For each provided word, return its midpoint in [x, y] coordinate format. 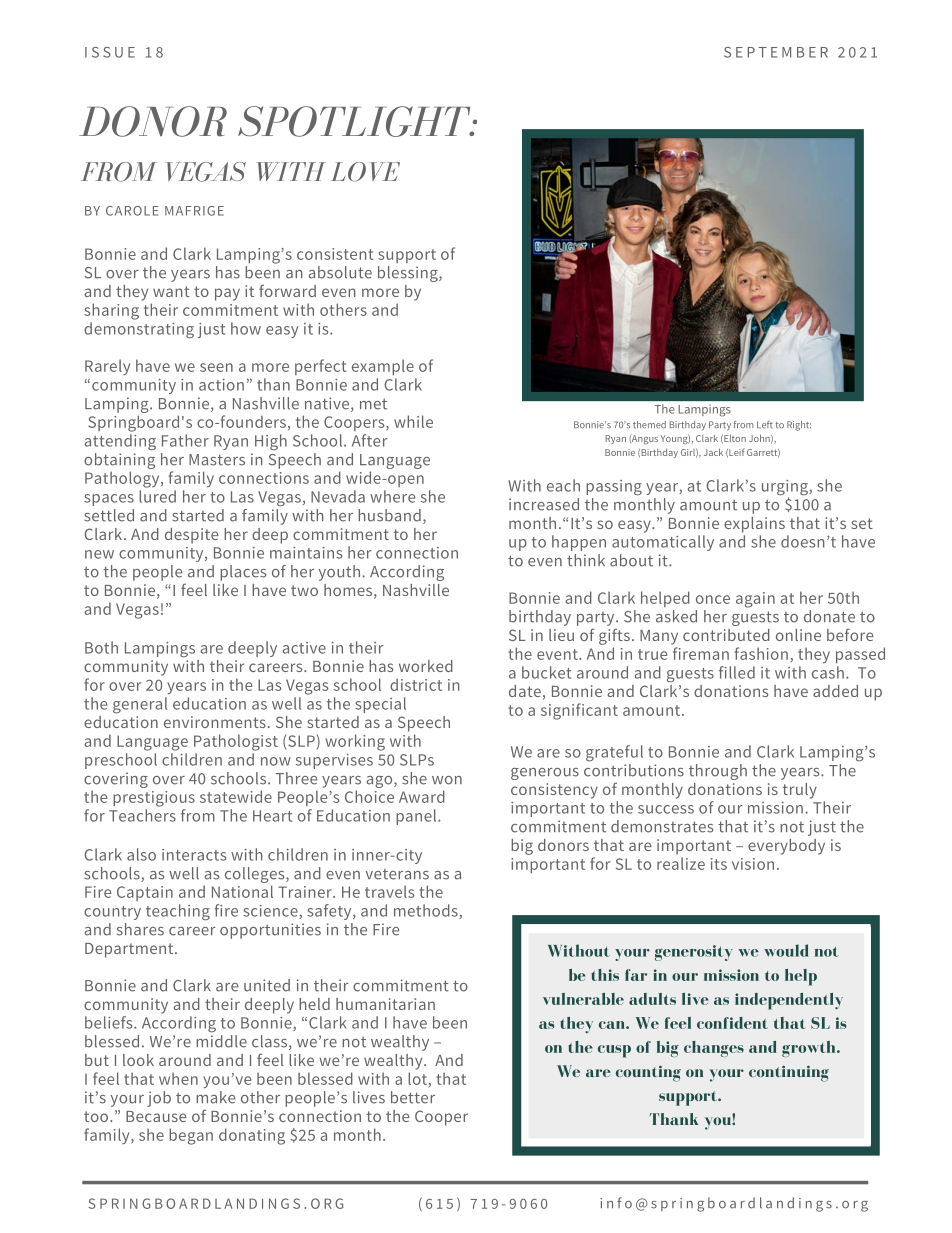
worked [426, 666]
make [215, 1097]
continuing [789, 1073]
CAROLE [132, 211]
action [221, 385]
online [798, 635]
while [413, 421]
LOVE [365, 172]
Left [765, 425]
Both [101, 647]
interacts [194, 855]
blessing [409, 274]
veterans [397, 874]
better [413, 1097]
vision [753, 864]
